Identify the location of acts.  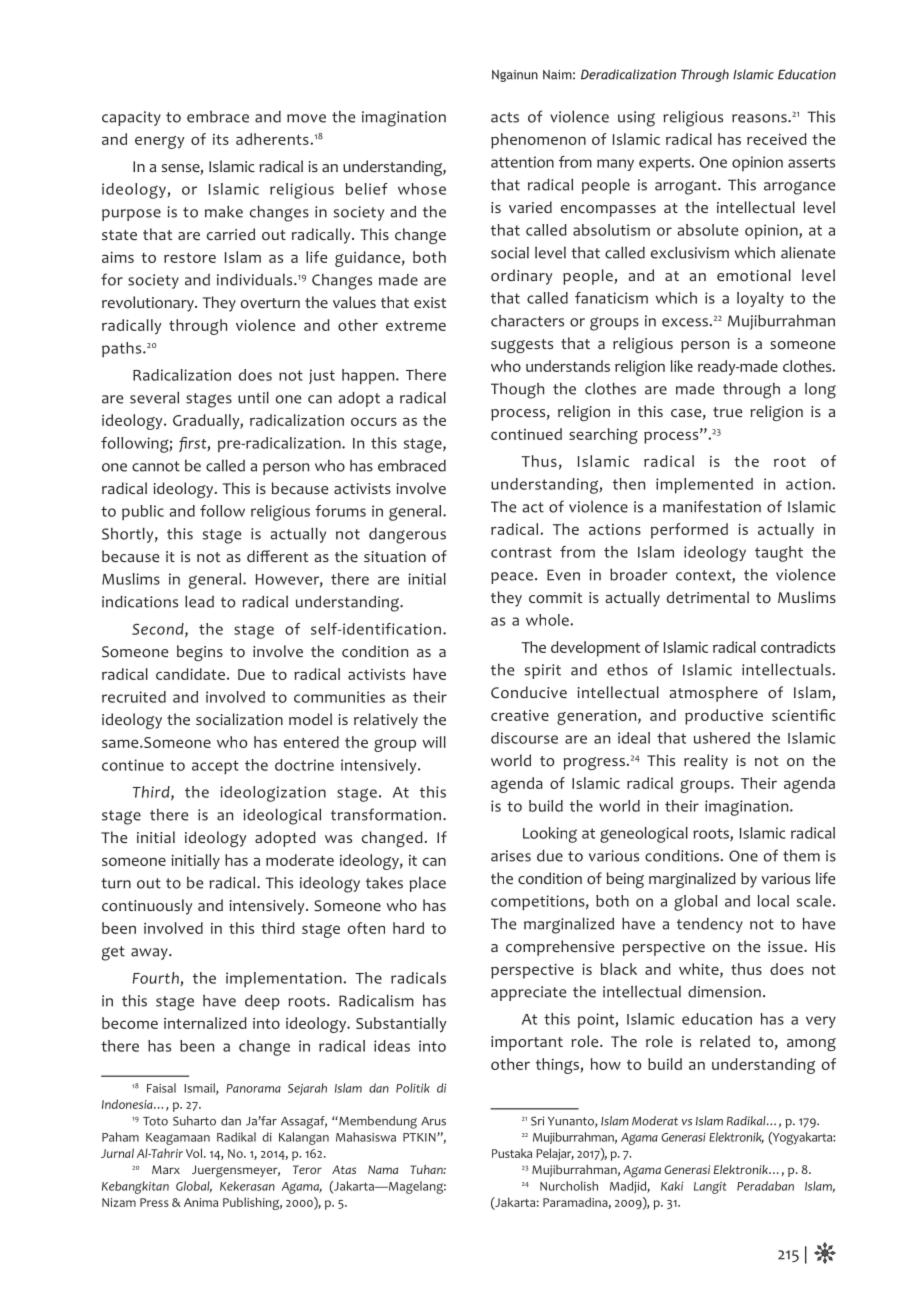
(505, 117).
